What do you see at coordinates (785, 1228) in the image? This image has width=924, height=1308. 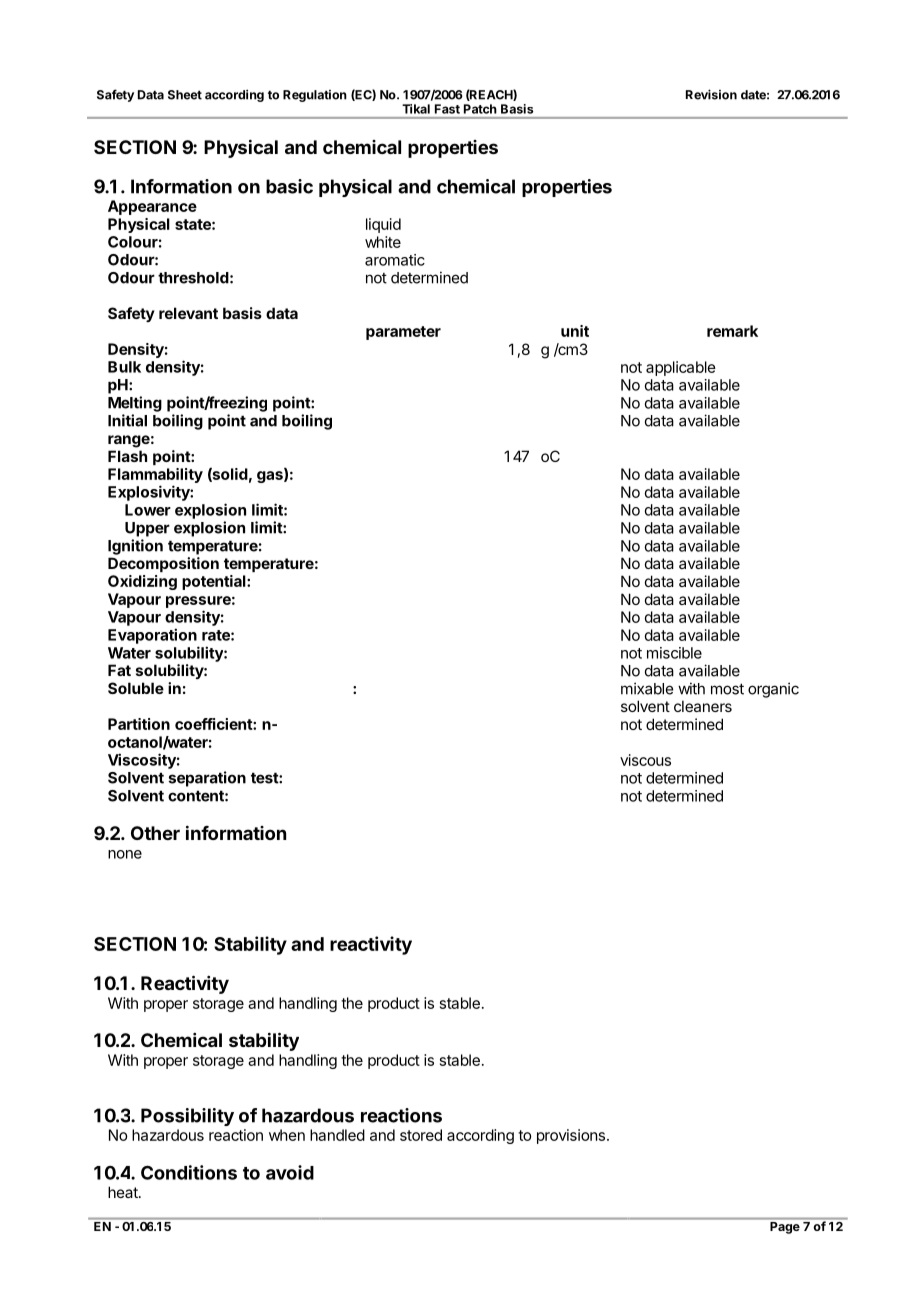 I see `Page` at bounding box center [785, 1228].
